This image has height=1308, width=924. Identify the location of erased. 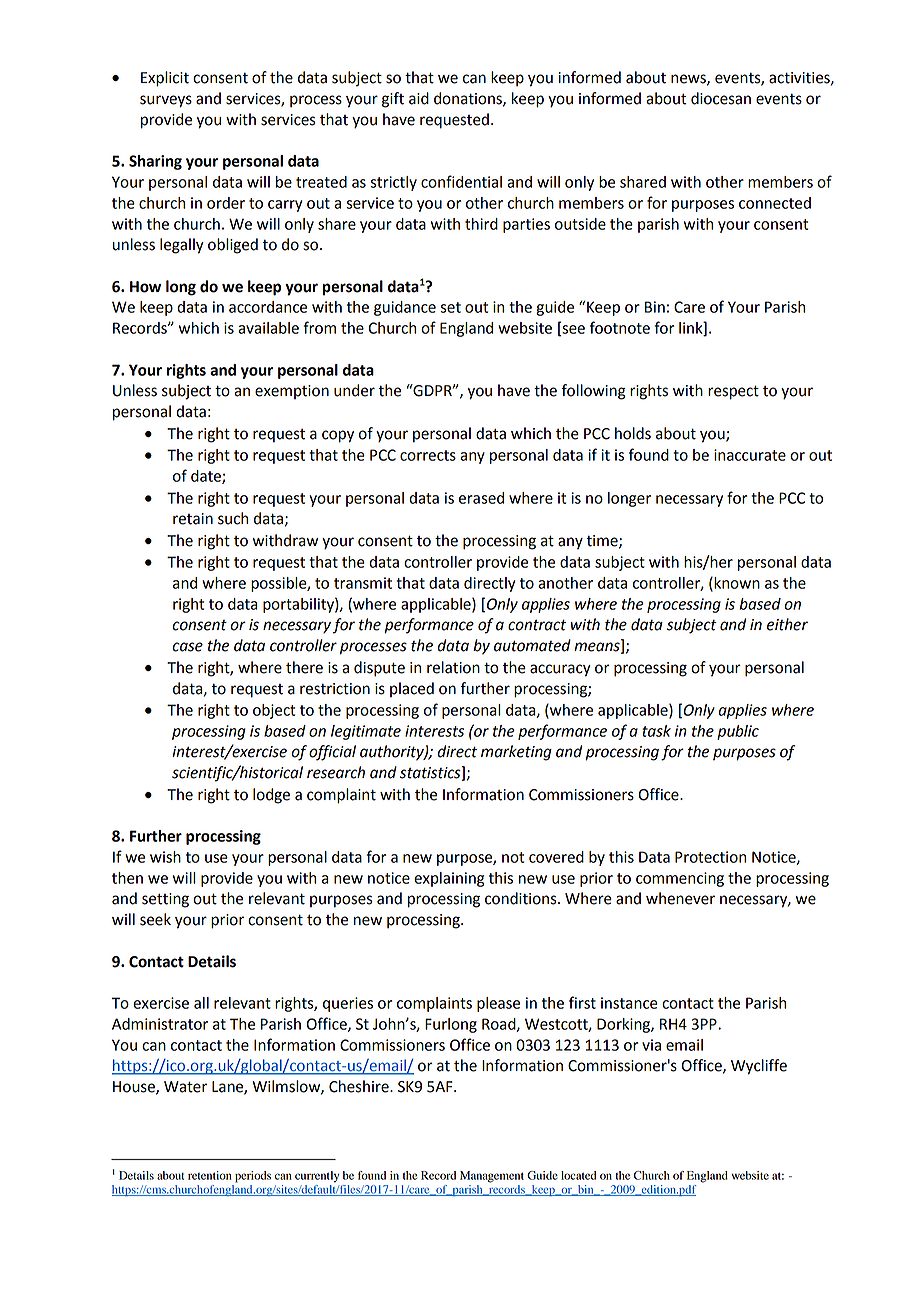
(481, 498).
